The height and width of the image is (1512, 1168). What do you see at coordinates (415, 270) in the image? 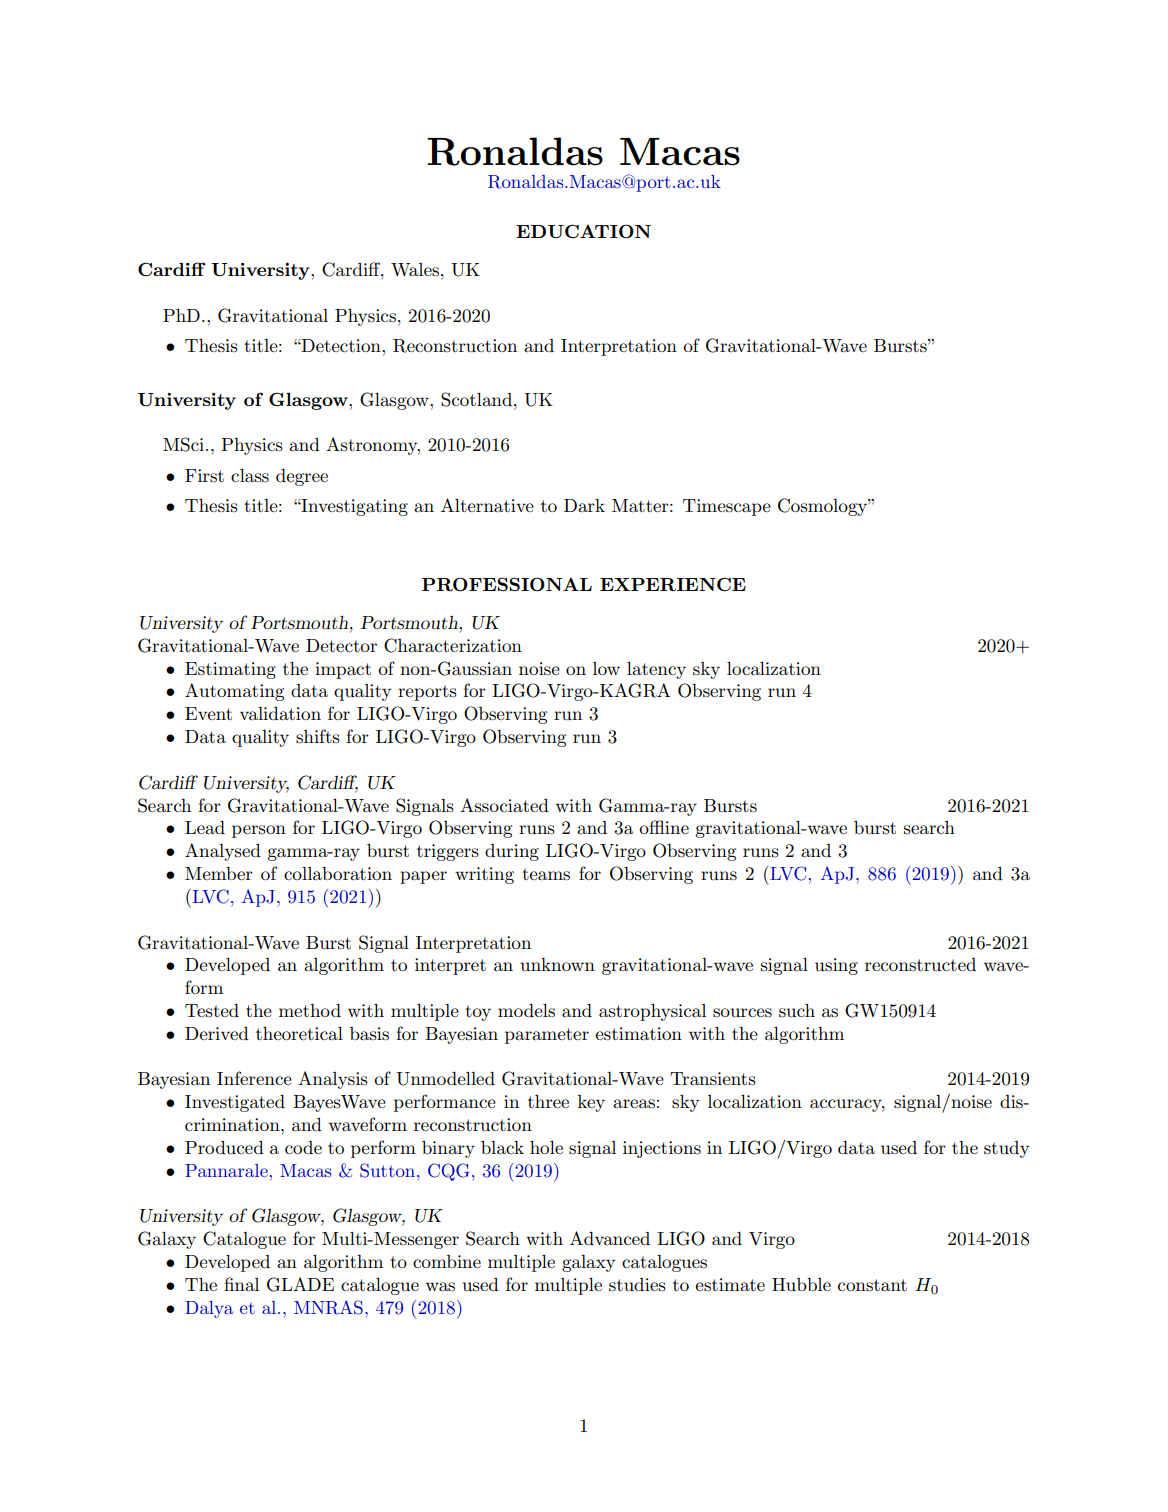
I see `Wales` at bounding box center [415, 270].
